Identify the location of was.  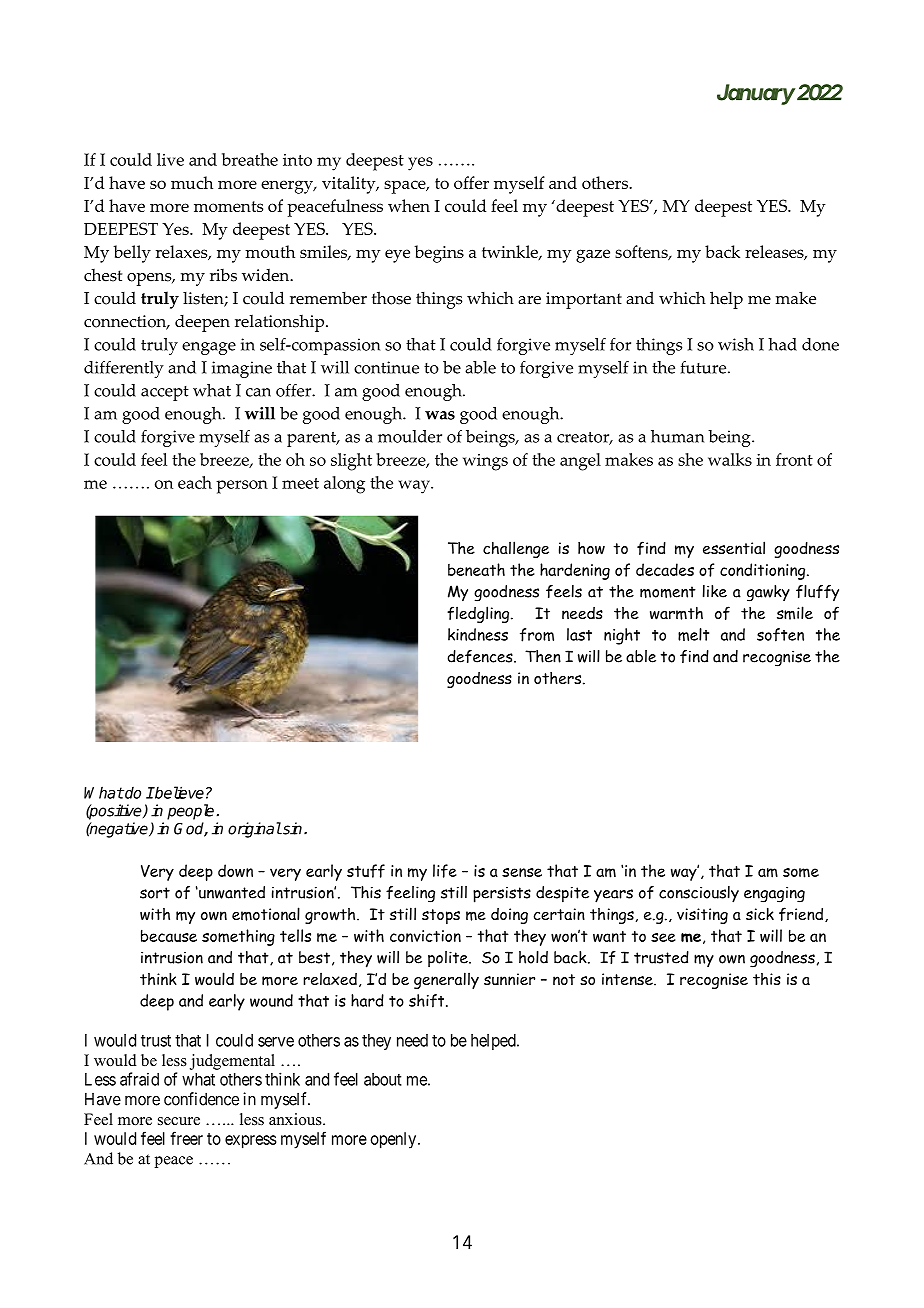
(440, 415).
